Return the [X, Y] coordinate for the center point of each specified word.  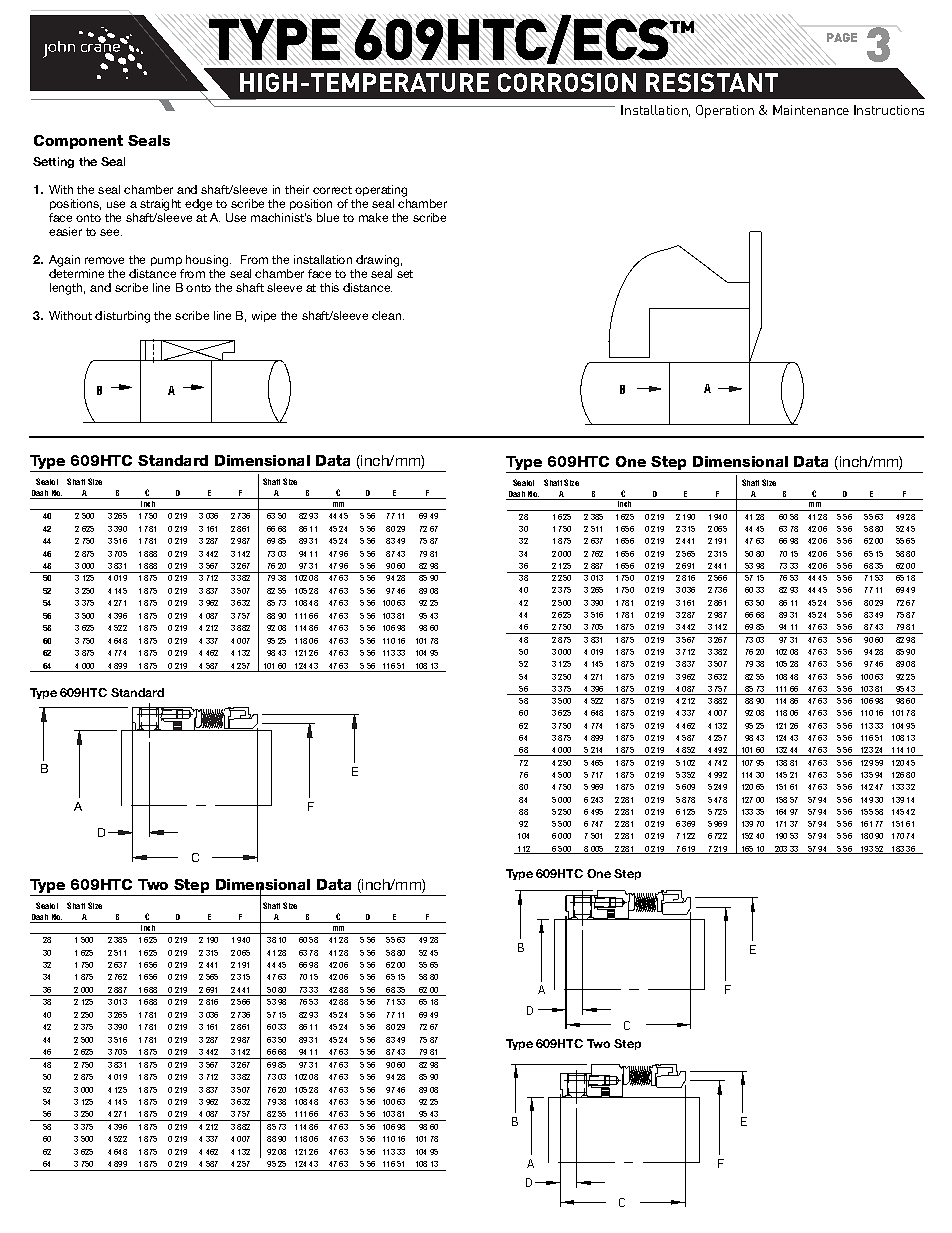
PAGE [842, 37]
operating [381, 191]
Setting [53, 162]
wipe [264, 316]
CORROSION [567, 82]
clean [386, 315]
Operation [725, 111]
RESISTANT [712, 82]
